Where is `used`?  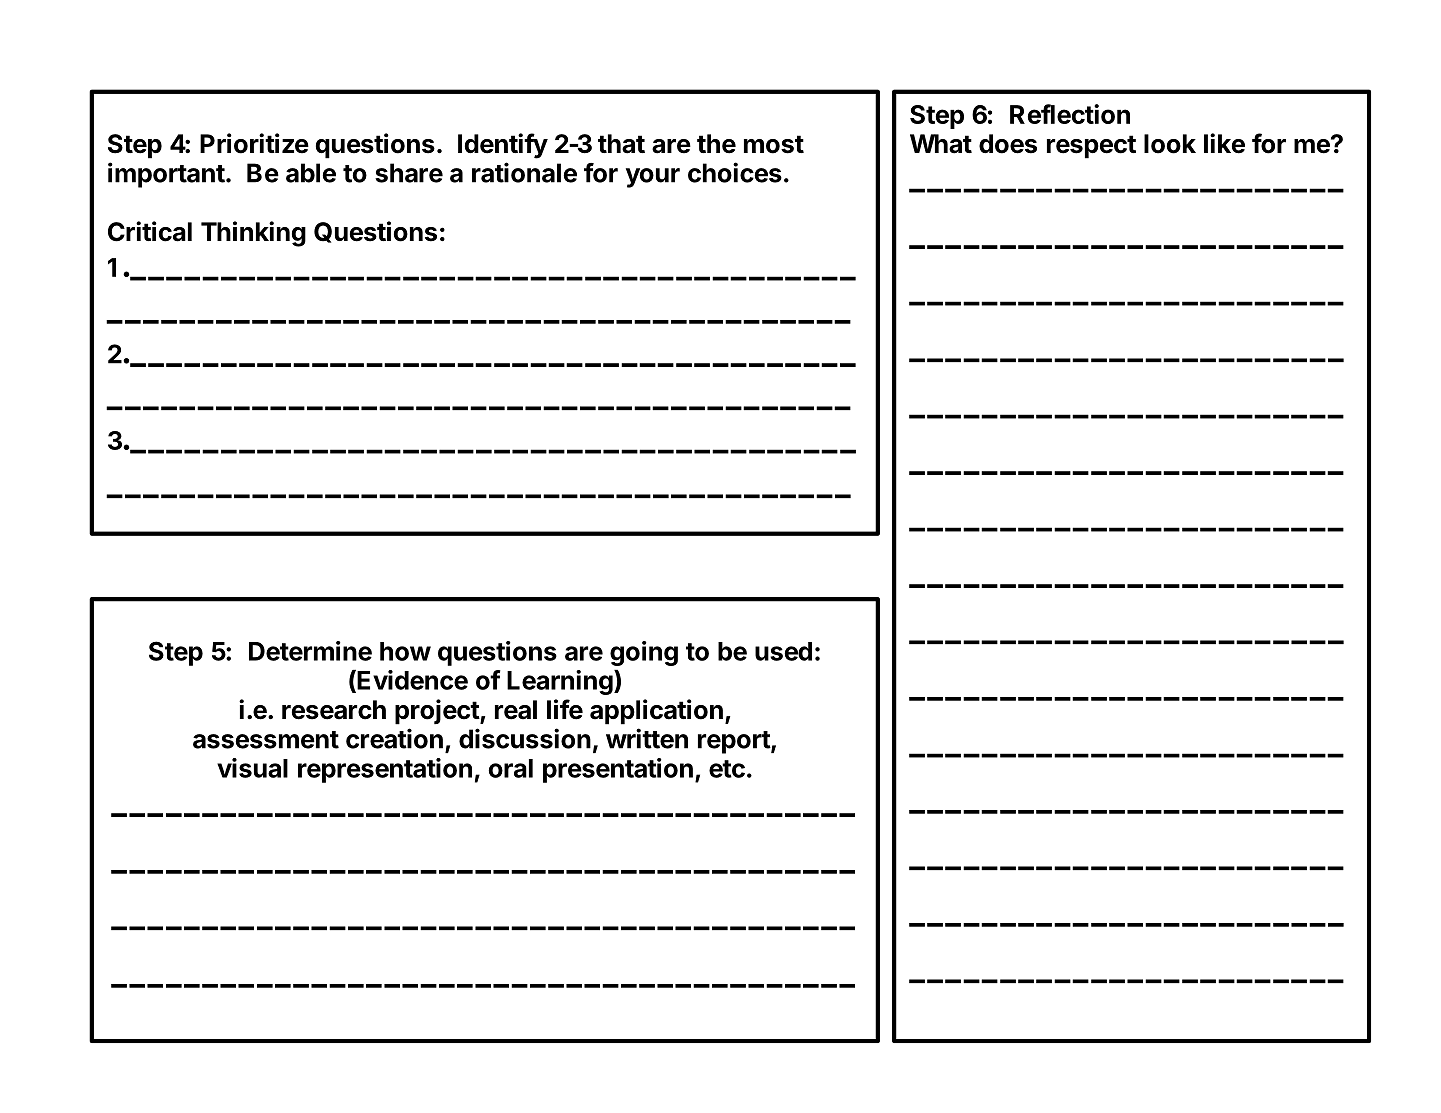 used is located at coordinates (783, 651).
